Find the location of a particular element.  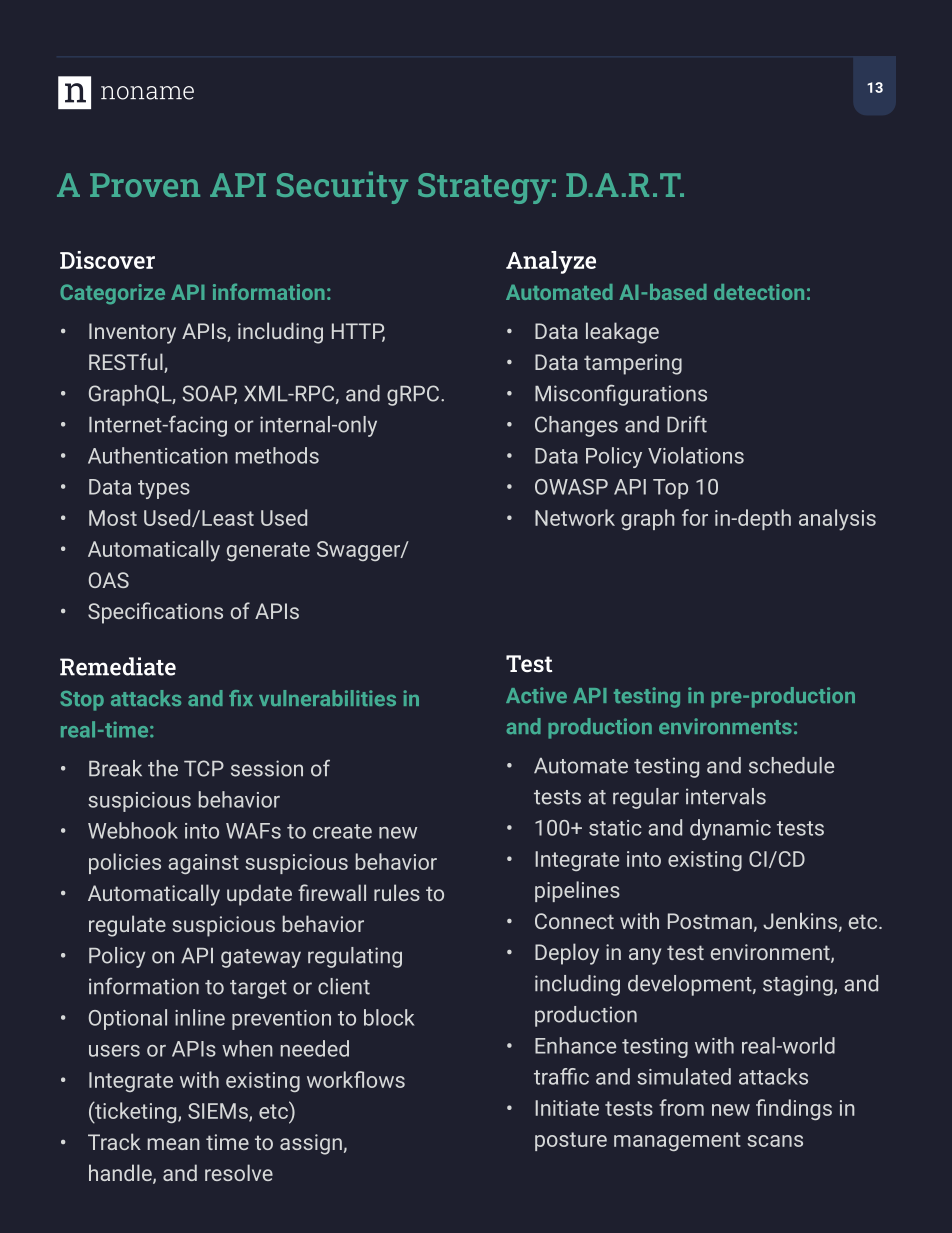

rules is located at coordinates (397, 892).
